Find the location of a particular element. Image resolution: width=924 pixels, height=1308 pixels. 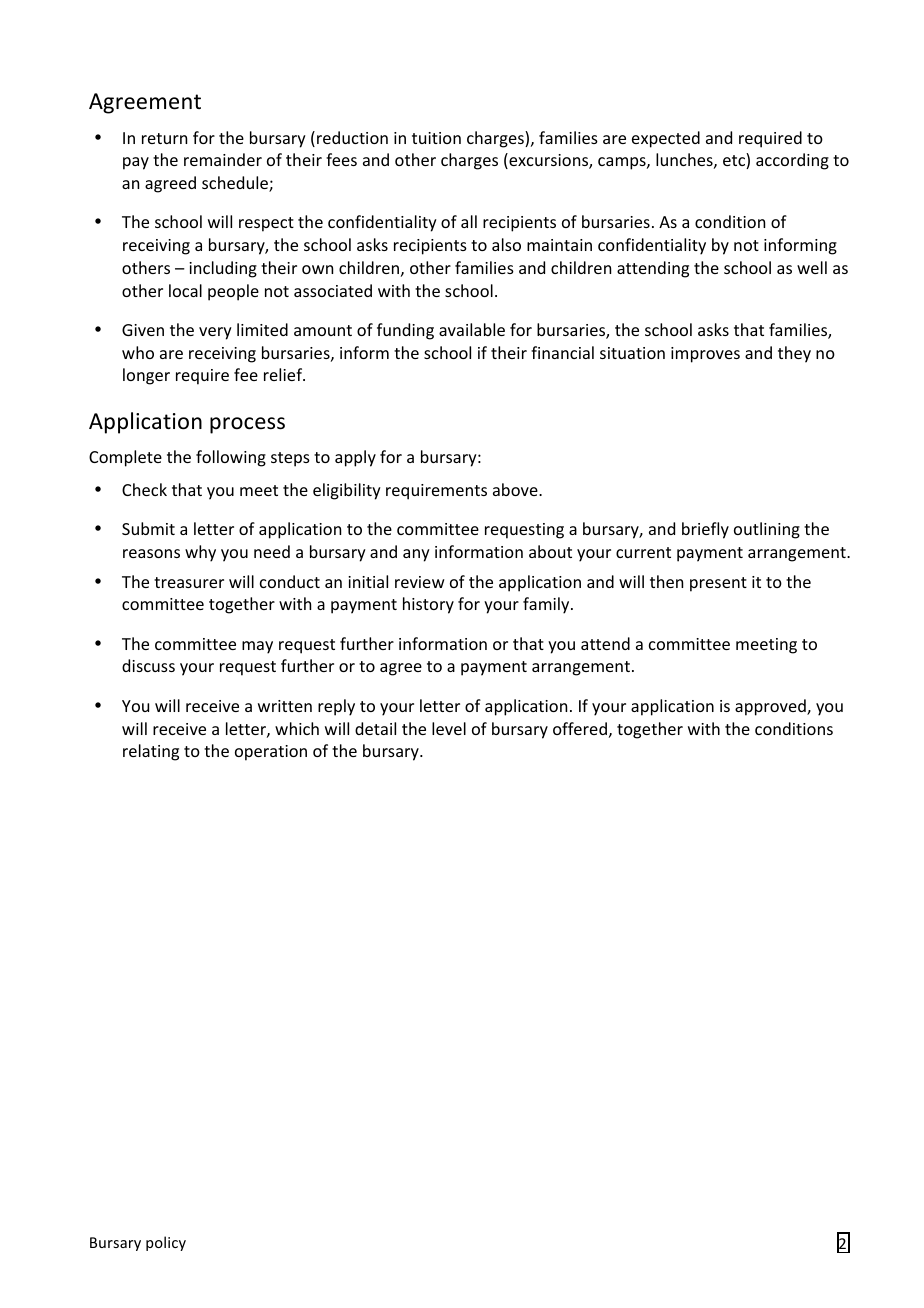

level is located at coordinates (449, 728).
